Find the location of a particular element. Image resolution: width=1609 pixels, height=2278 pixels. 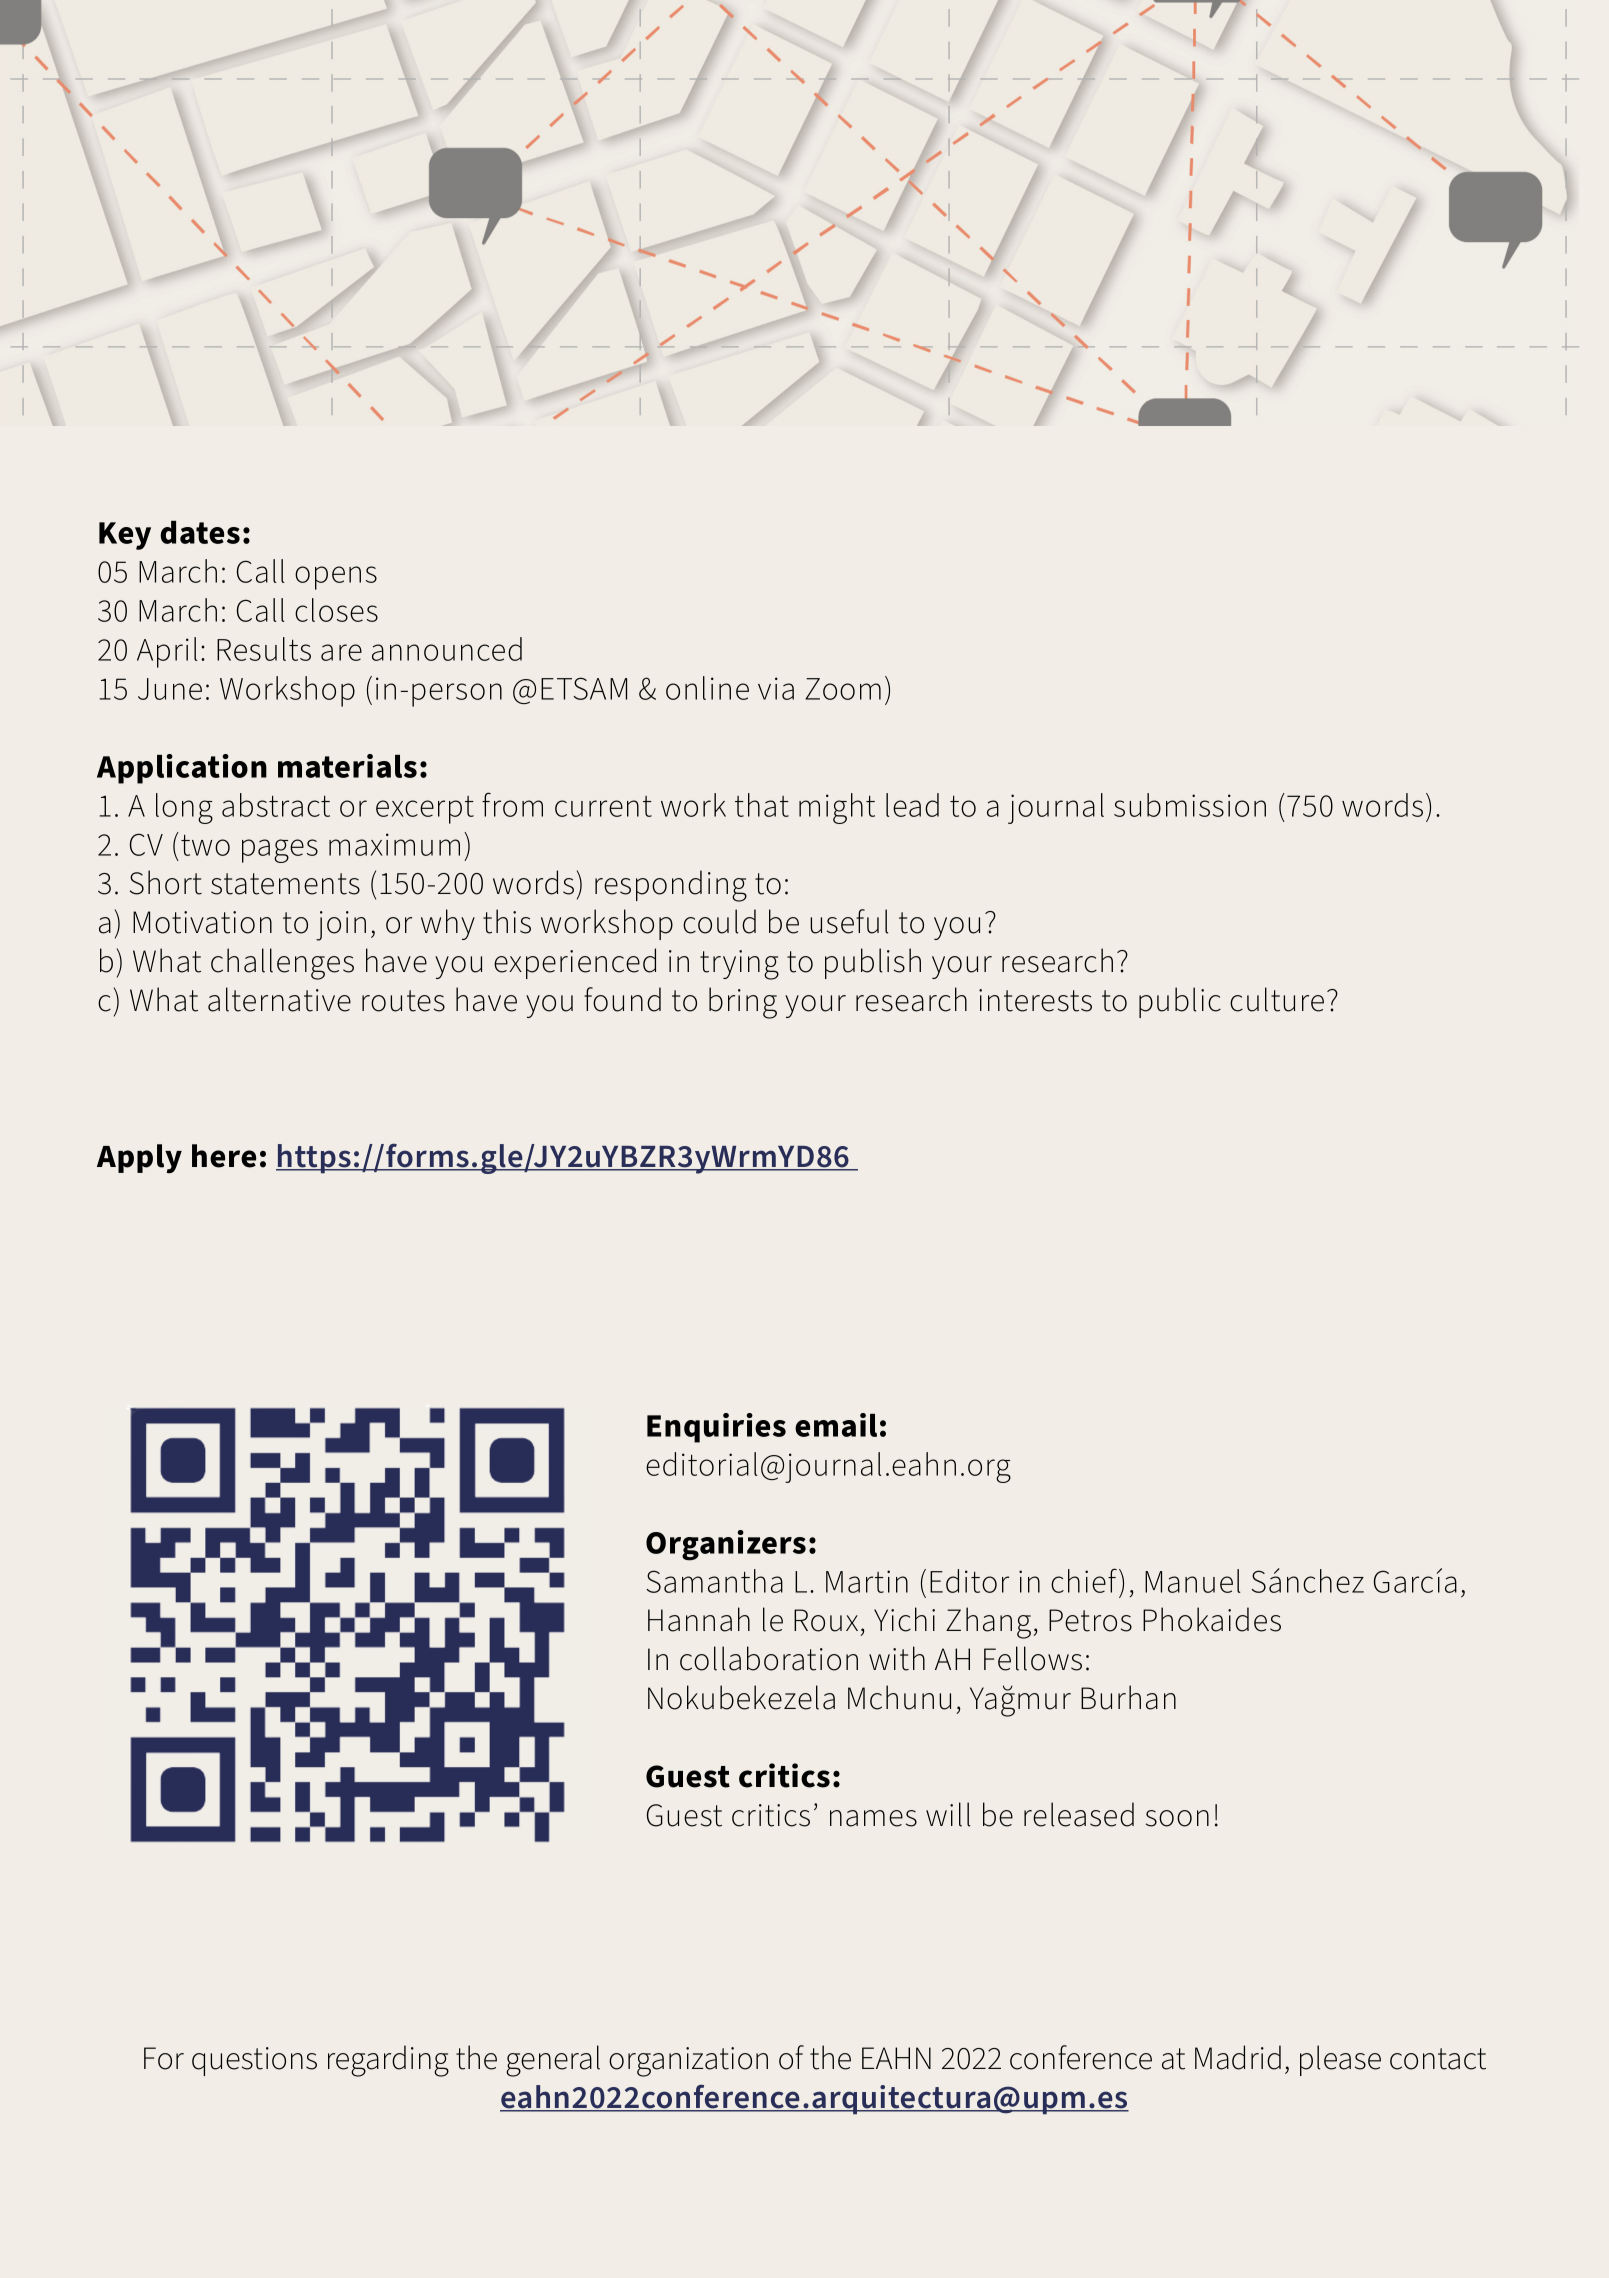

culture is located at coordinates (1277, 999).
